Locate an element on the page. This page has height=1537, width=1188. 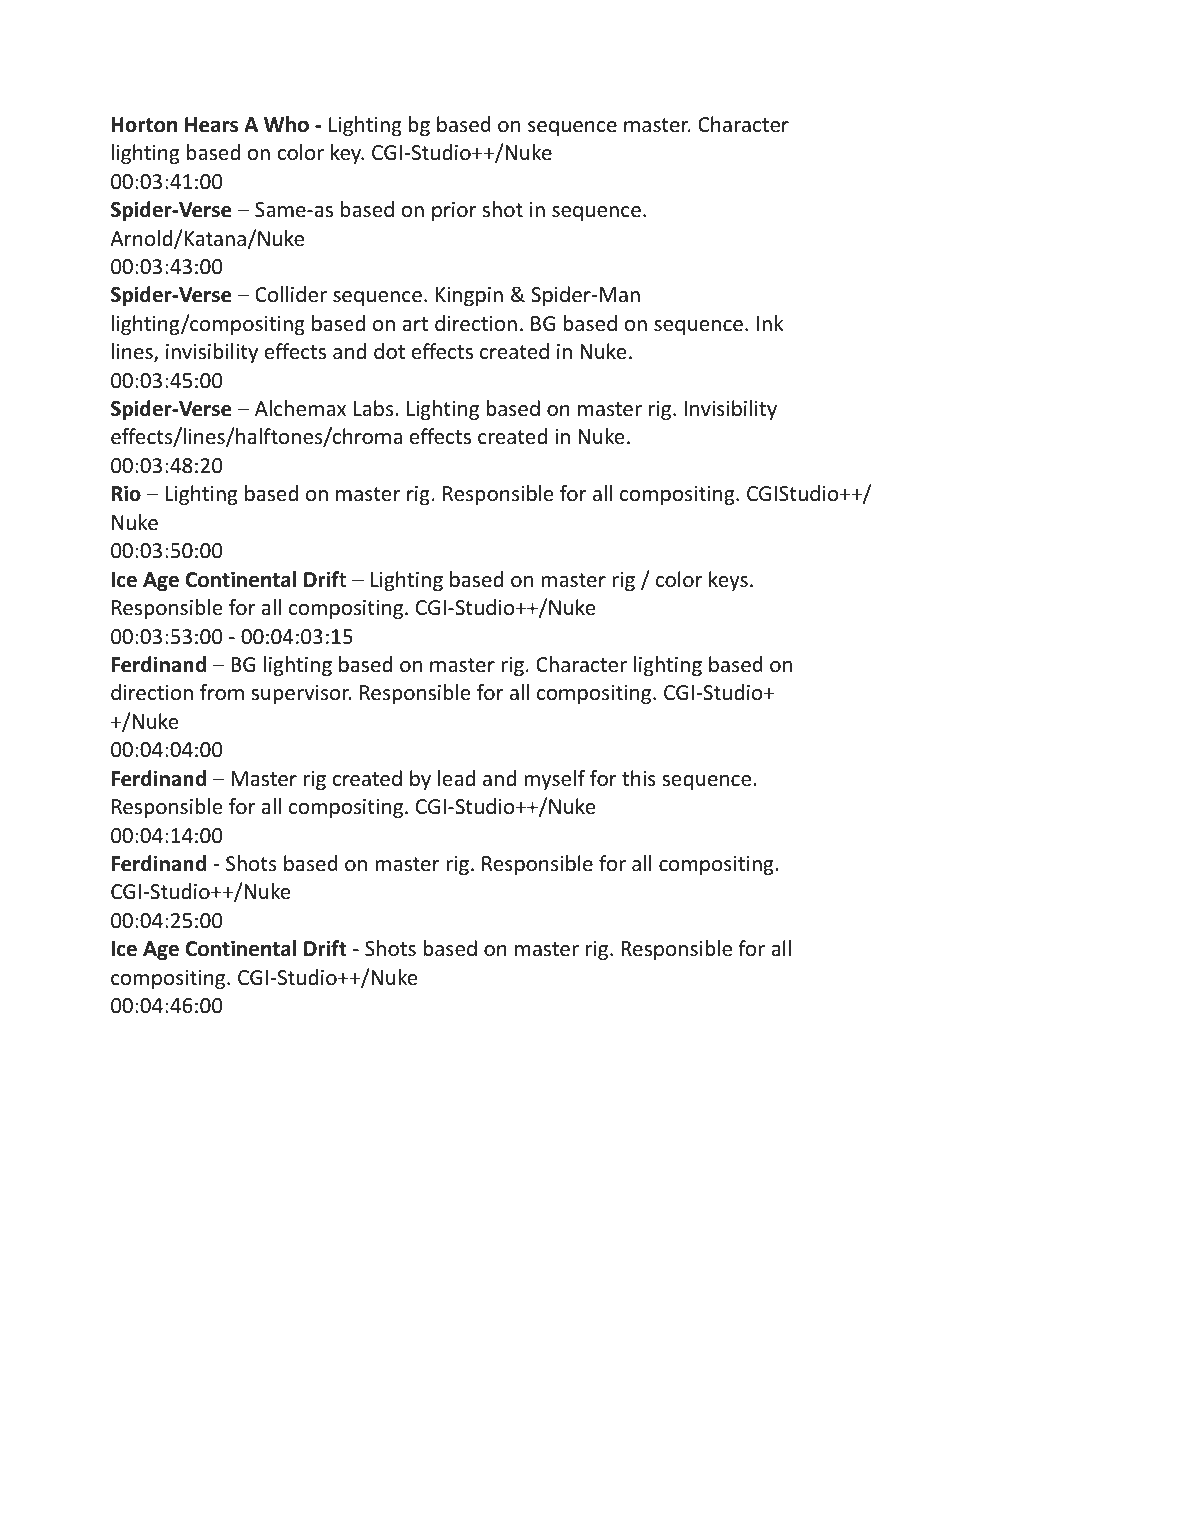
Collider is located at coordinates (291, 294).
